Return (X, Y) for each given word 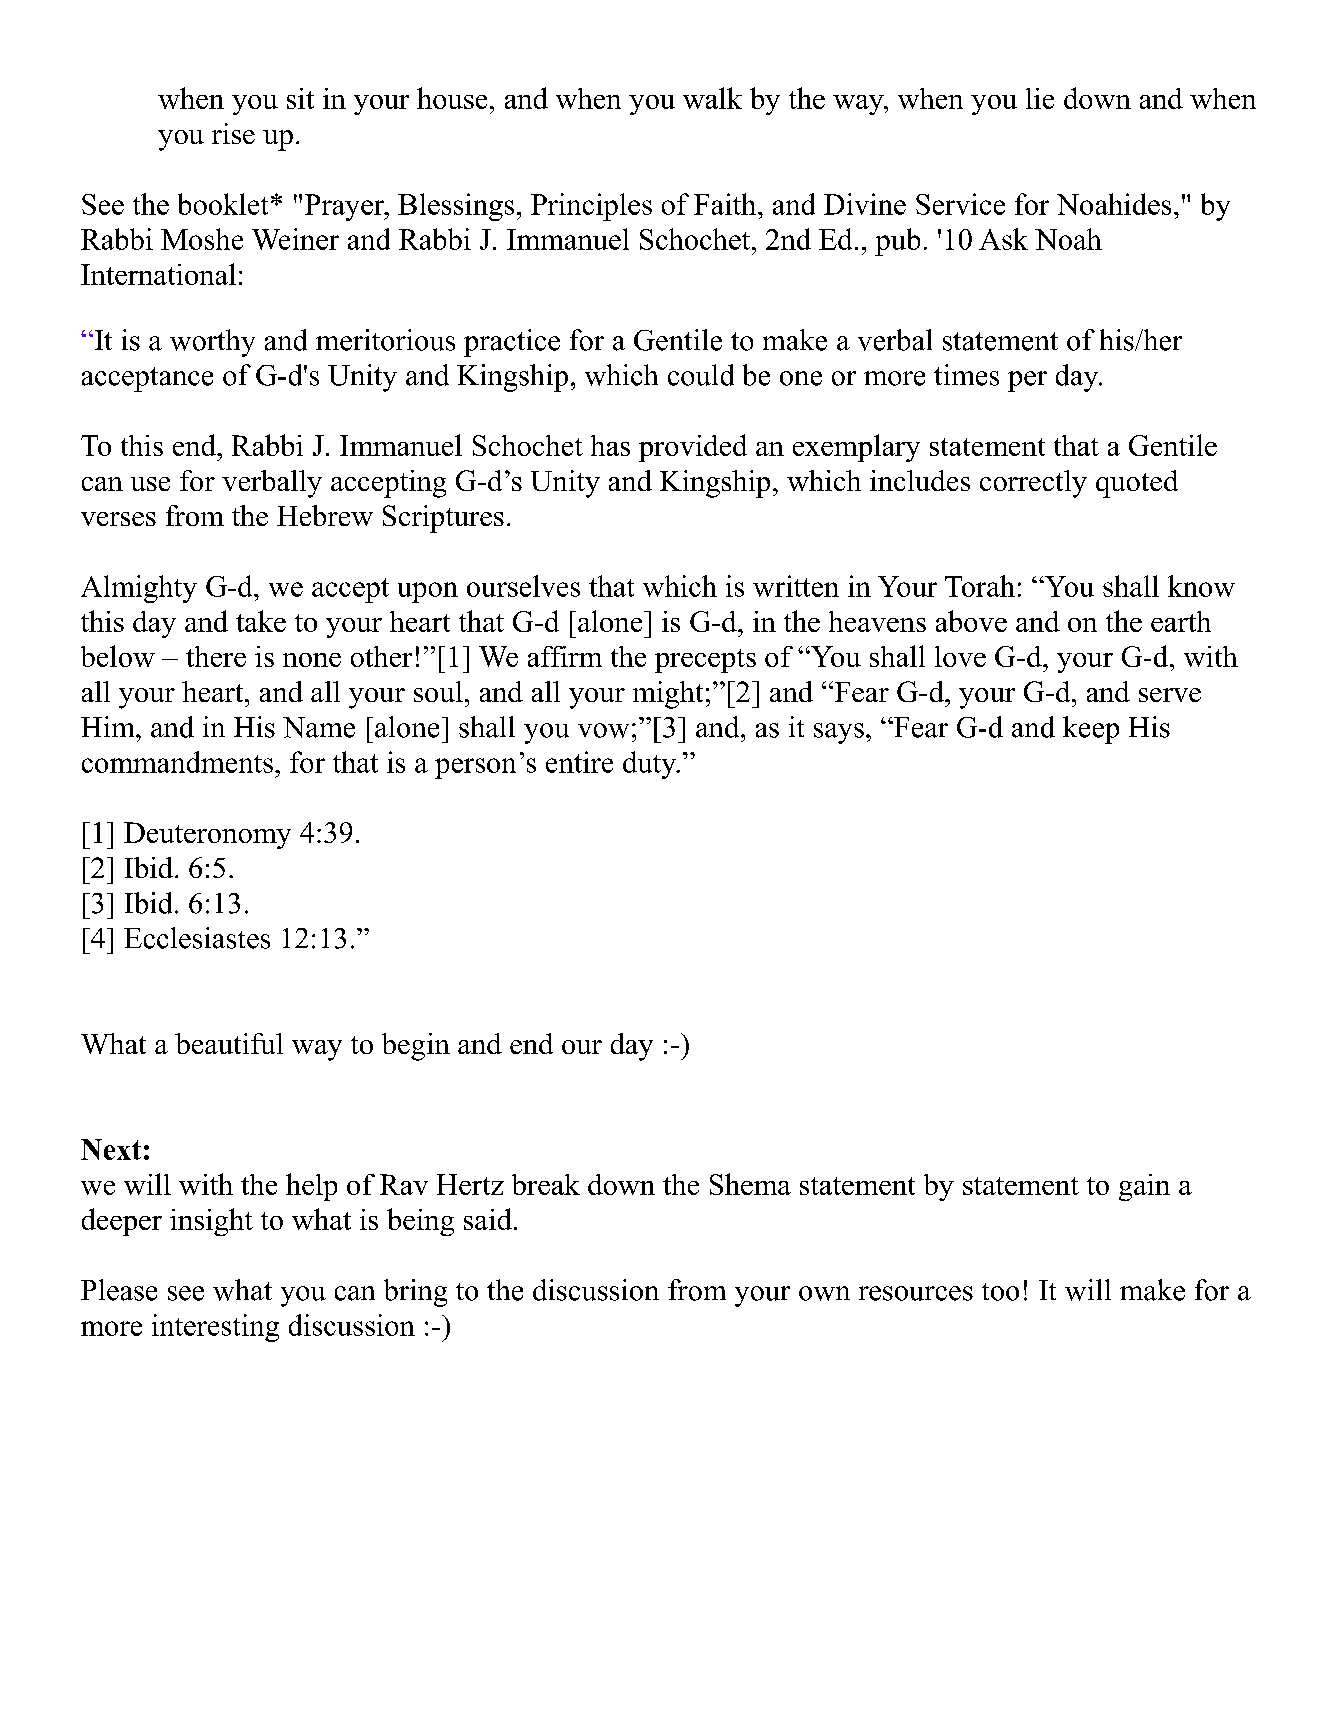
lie (1040, 98)
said (488, 1219)
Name (319, 727)
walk (712, 98)
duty (651, 765)
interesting (215, 1328)
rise (233, 133)
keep (1091, 730)
